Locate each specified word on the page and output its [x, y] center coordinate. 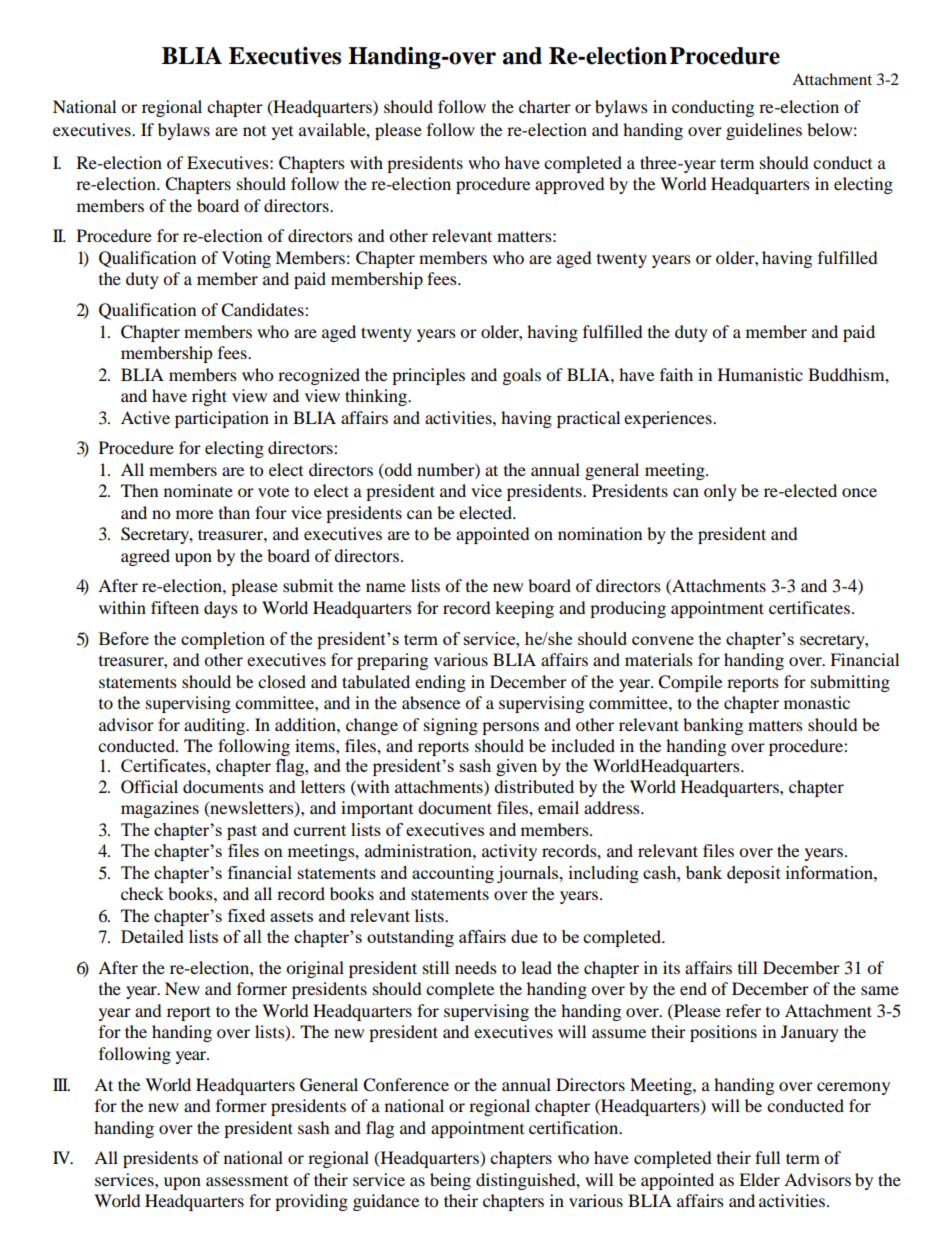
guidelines [764, 131]
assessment [247, 1181]
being [450, 1181]
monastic [817, 702]
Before [124, 638]
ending [440, 683]
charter [545, 106]
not [254, 131]
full [767, 1157]
